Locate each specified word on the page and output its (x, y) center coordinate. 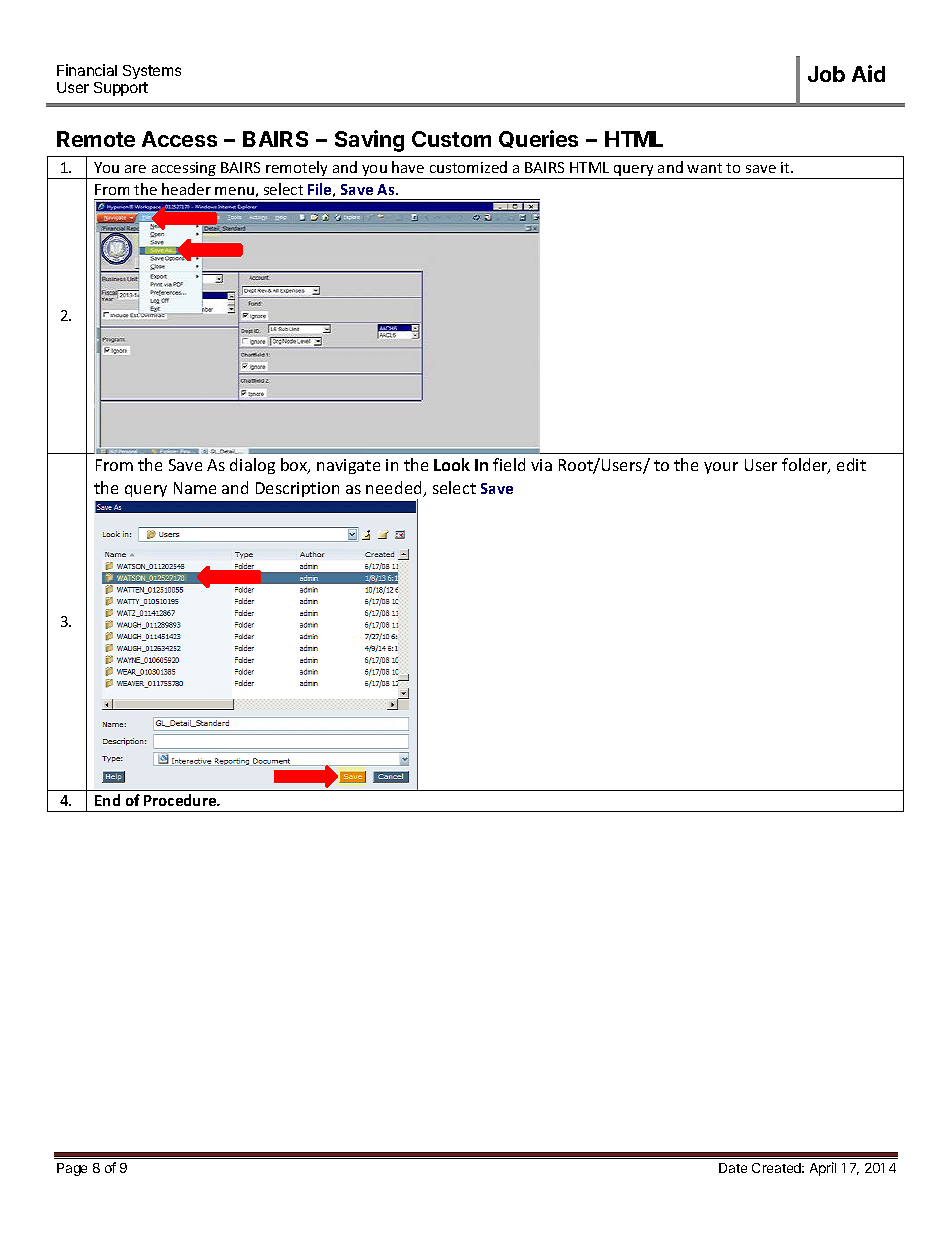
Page (72, 1169)
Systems (152, 72)
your (721, 468)
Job (826, 74)
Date (733, 1168)
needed (395, 489)
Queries (538, 139)
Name (195, 488)
